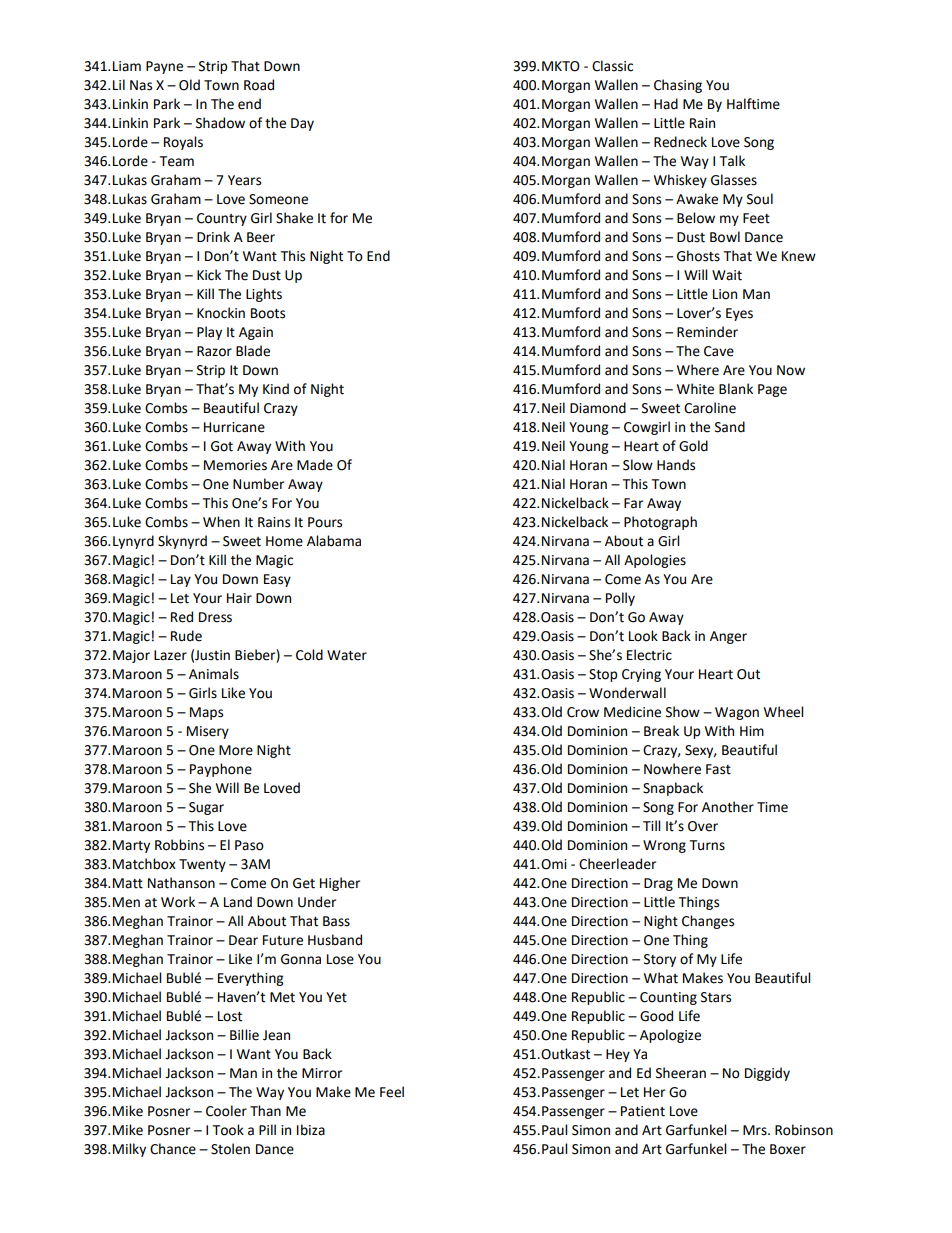 Image resolution: width=952 pixels, height=1233 pixels. Describe the element at coordinates (221, 770) in the screenshot. I see `Payphone` at that location.
